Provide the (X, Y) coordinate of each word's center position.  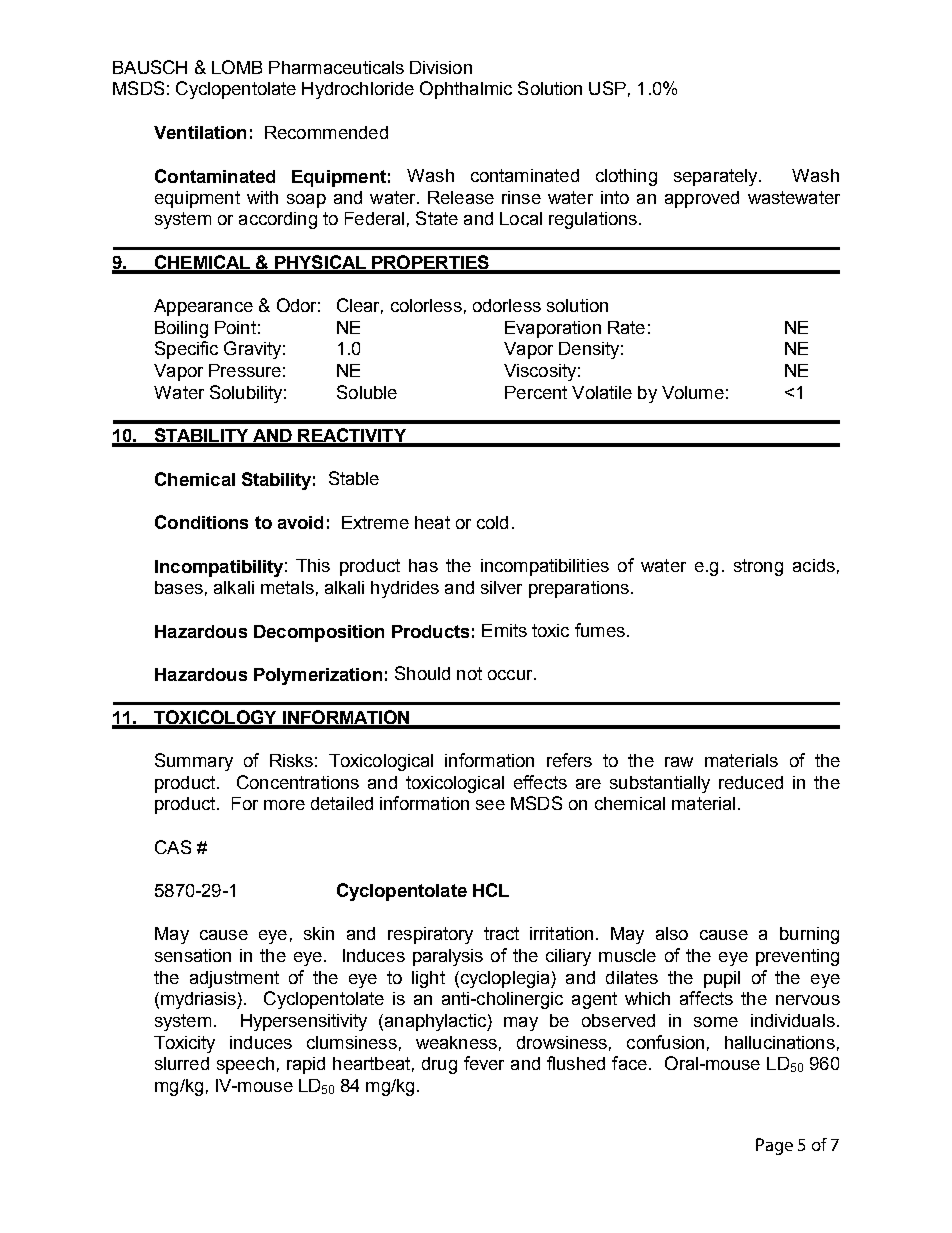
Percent (536, 392)
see (490, 805)
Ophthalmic (466, 90)
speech (245, 1065)
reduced (751, 782)
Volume (693, 392)
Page (774, 1146)
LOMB (237, 67)
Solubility (246, 394)
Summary (194, 762)
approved (702, 199)
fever (484, 1063)
